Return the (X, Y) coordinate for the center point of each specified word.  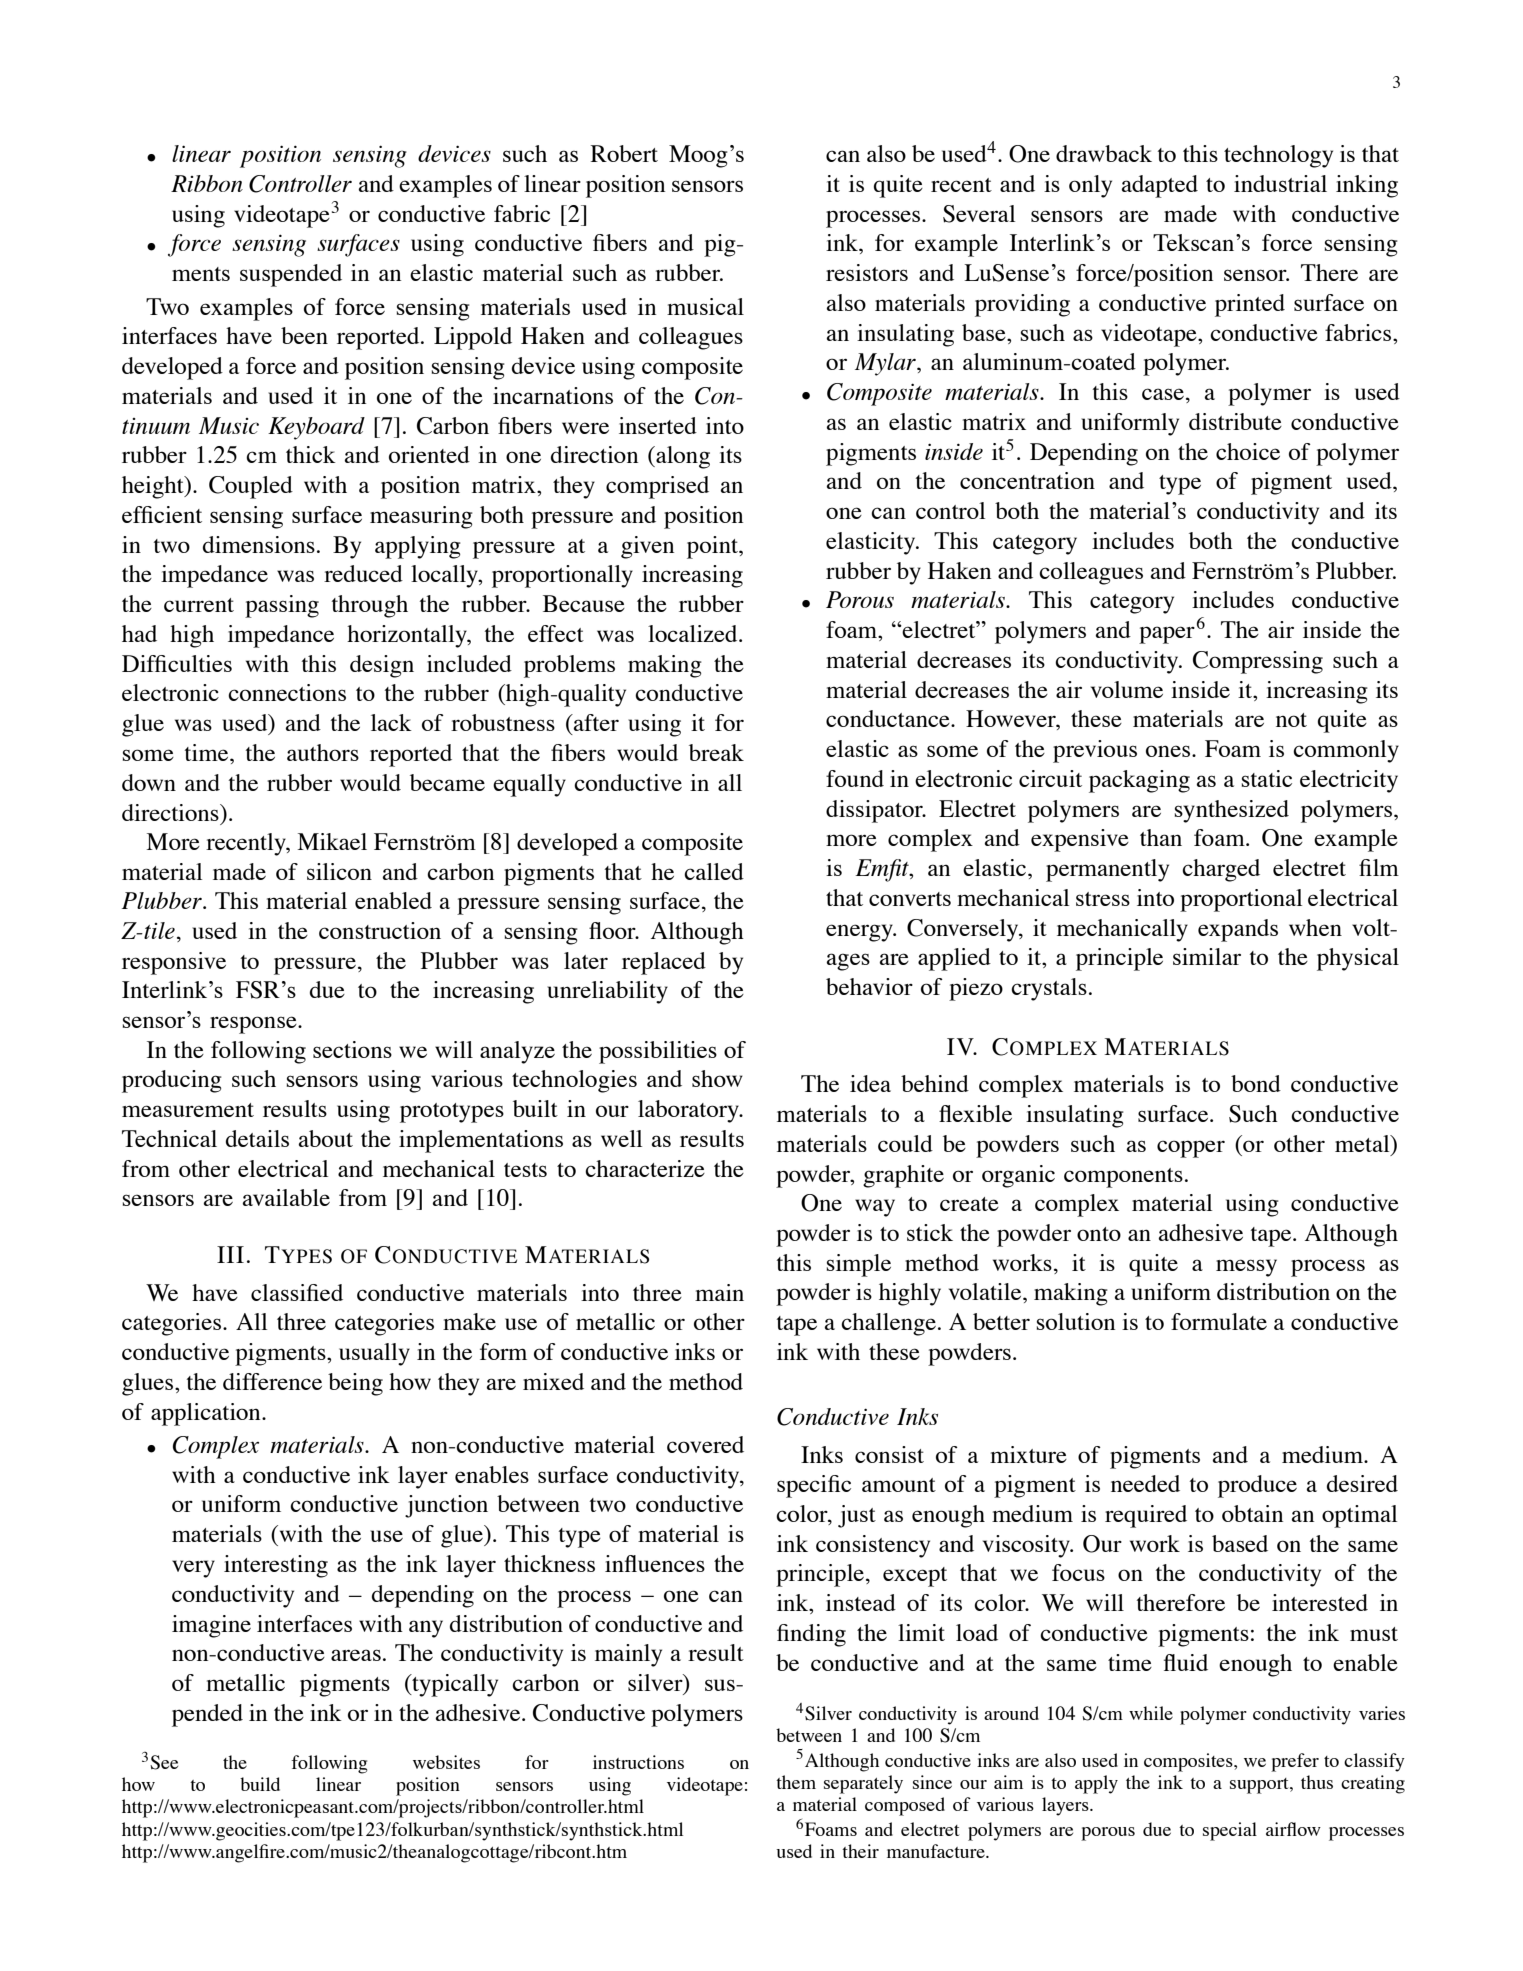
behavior (869, 986)
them (796, 1782)
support (1260, 1786)
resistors (867, 272)
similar (1207, 956)
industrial (1280, 183)
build (260, 1784)
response (254, 1025)
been (304, 335)
